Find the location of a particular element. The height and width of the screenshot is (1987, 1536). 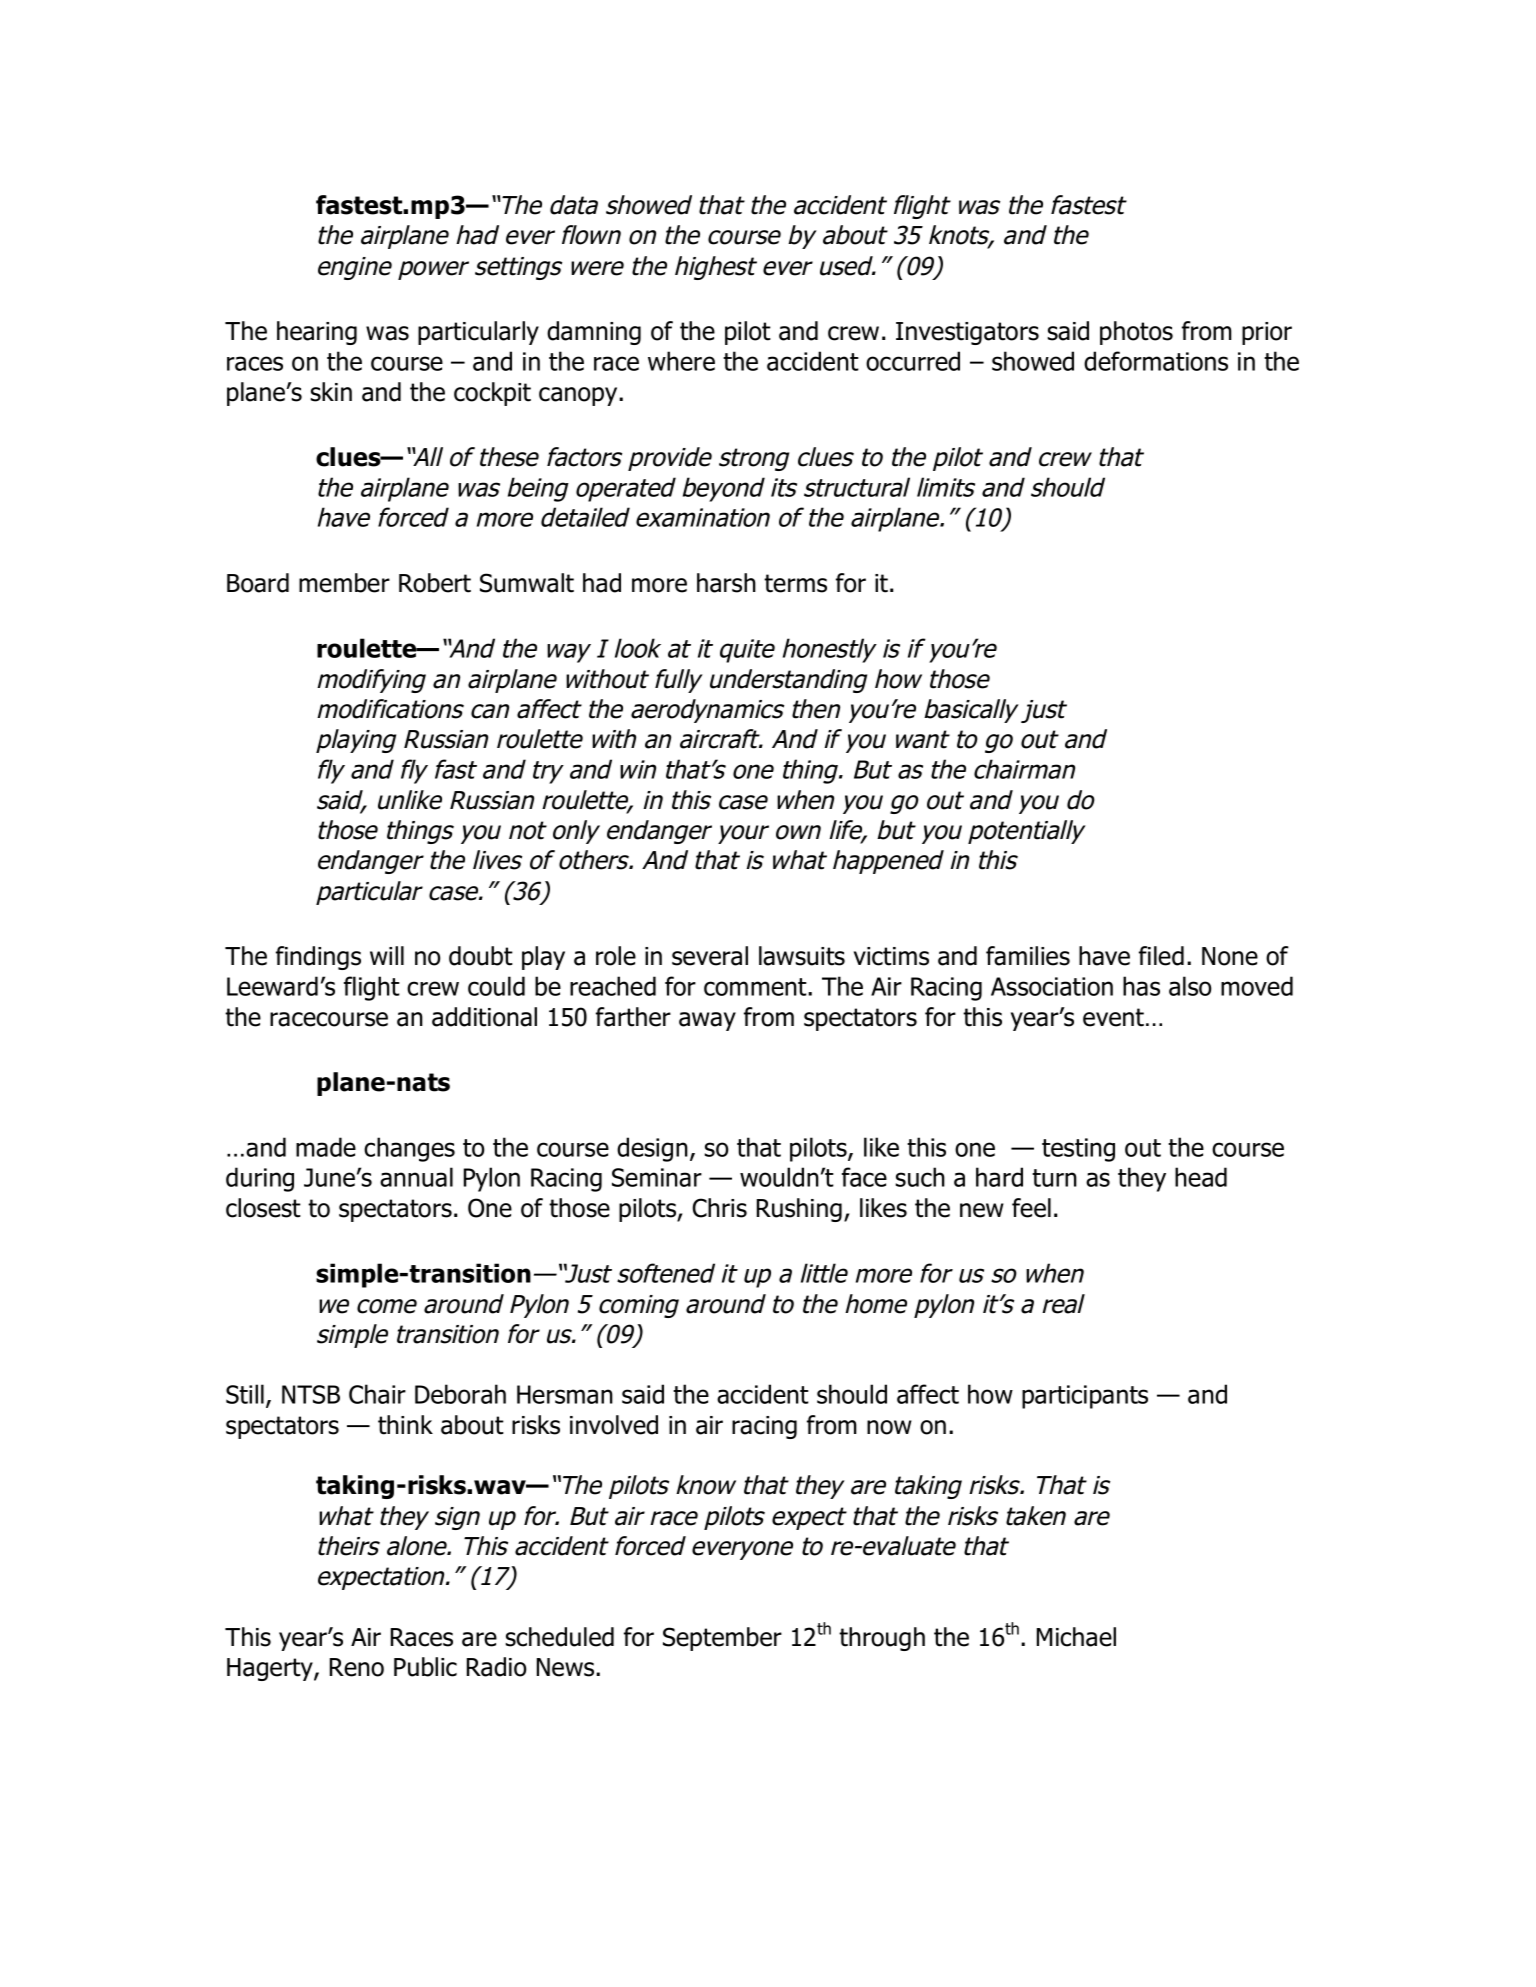

comment is located at coordinates (756, 987).
